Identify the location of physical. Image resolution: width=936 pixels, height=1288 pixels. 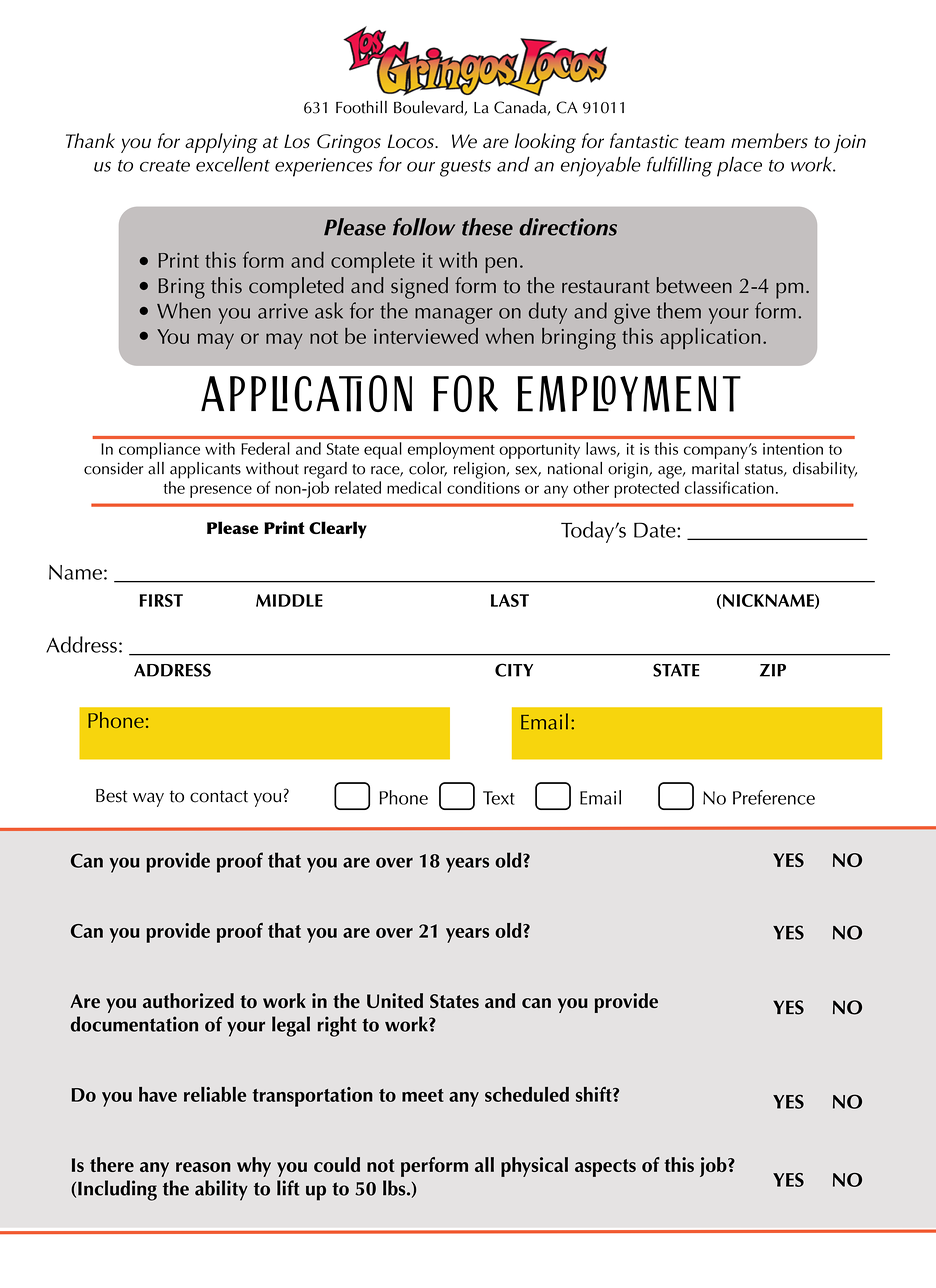
(534, 1167).
